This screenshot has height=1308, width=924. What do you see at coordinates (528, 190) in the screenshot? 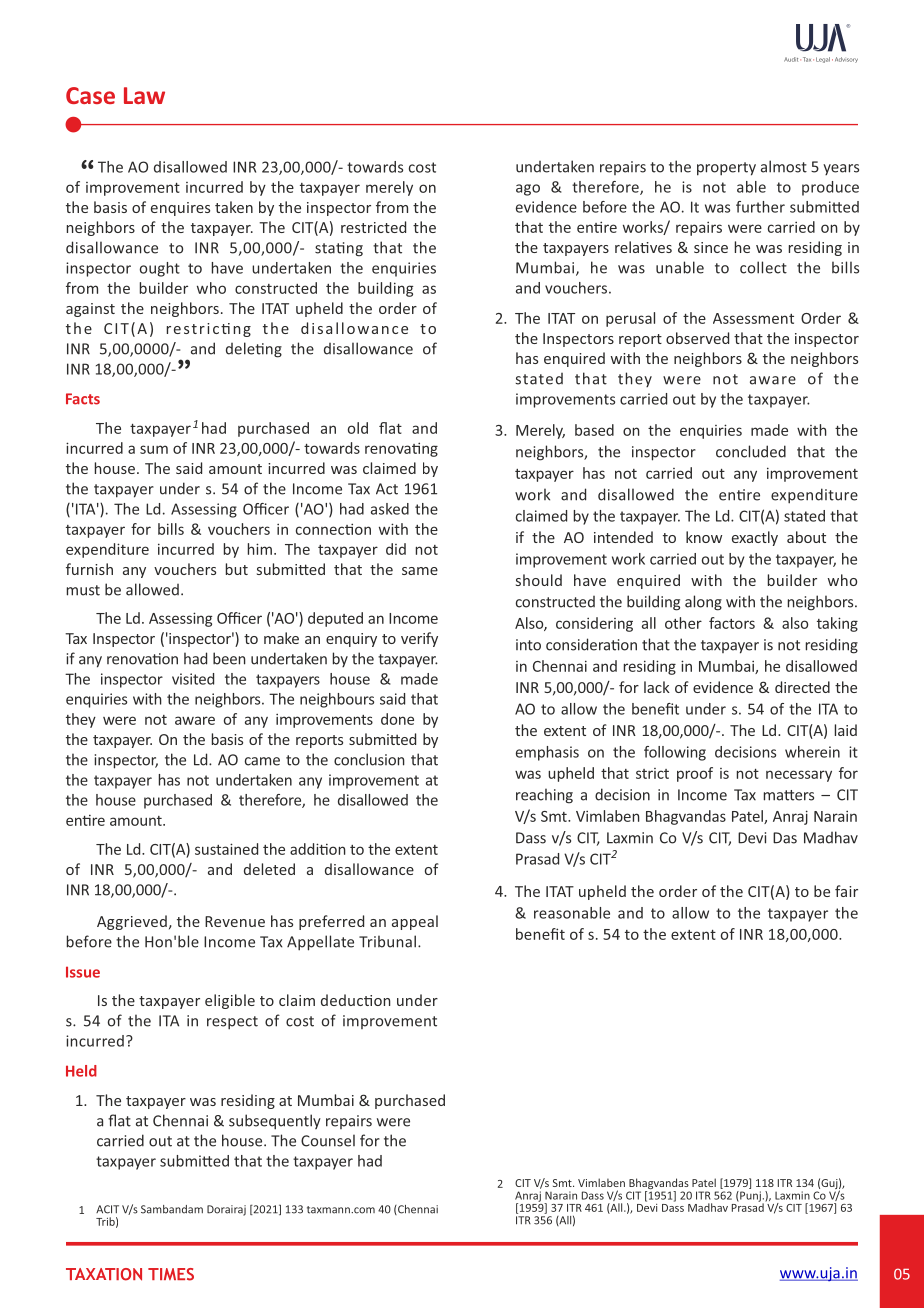
I see `ago` at bounding box center [528, 190].
